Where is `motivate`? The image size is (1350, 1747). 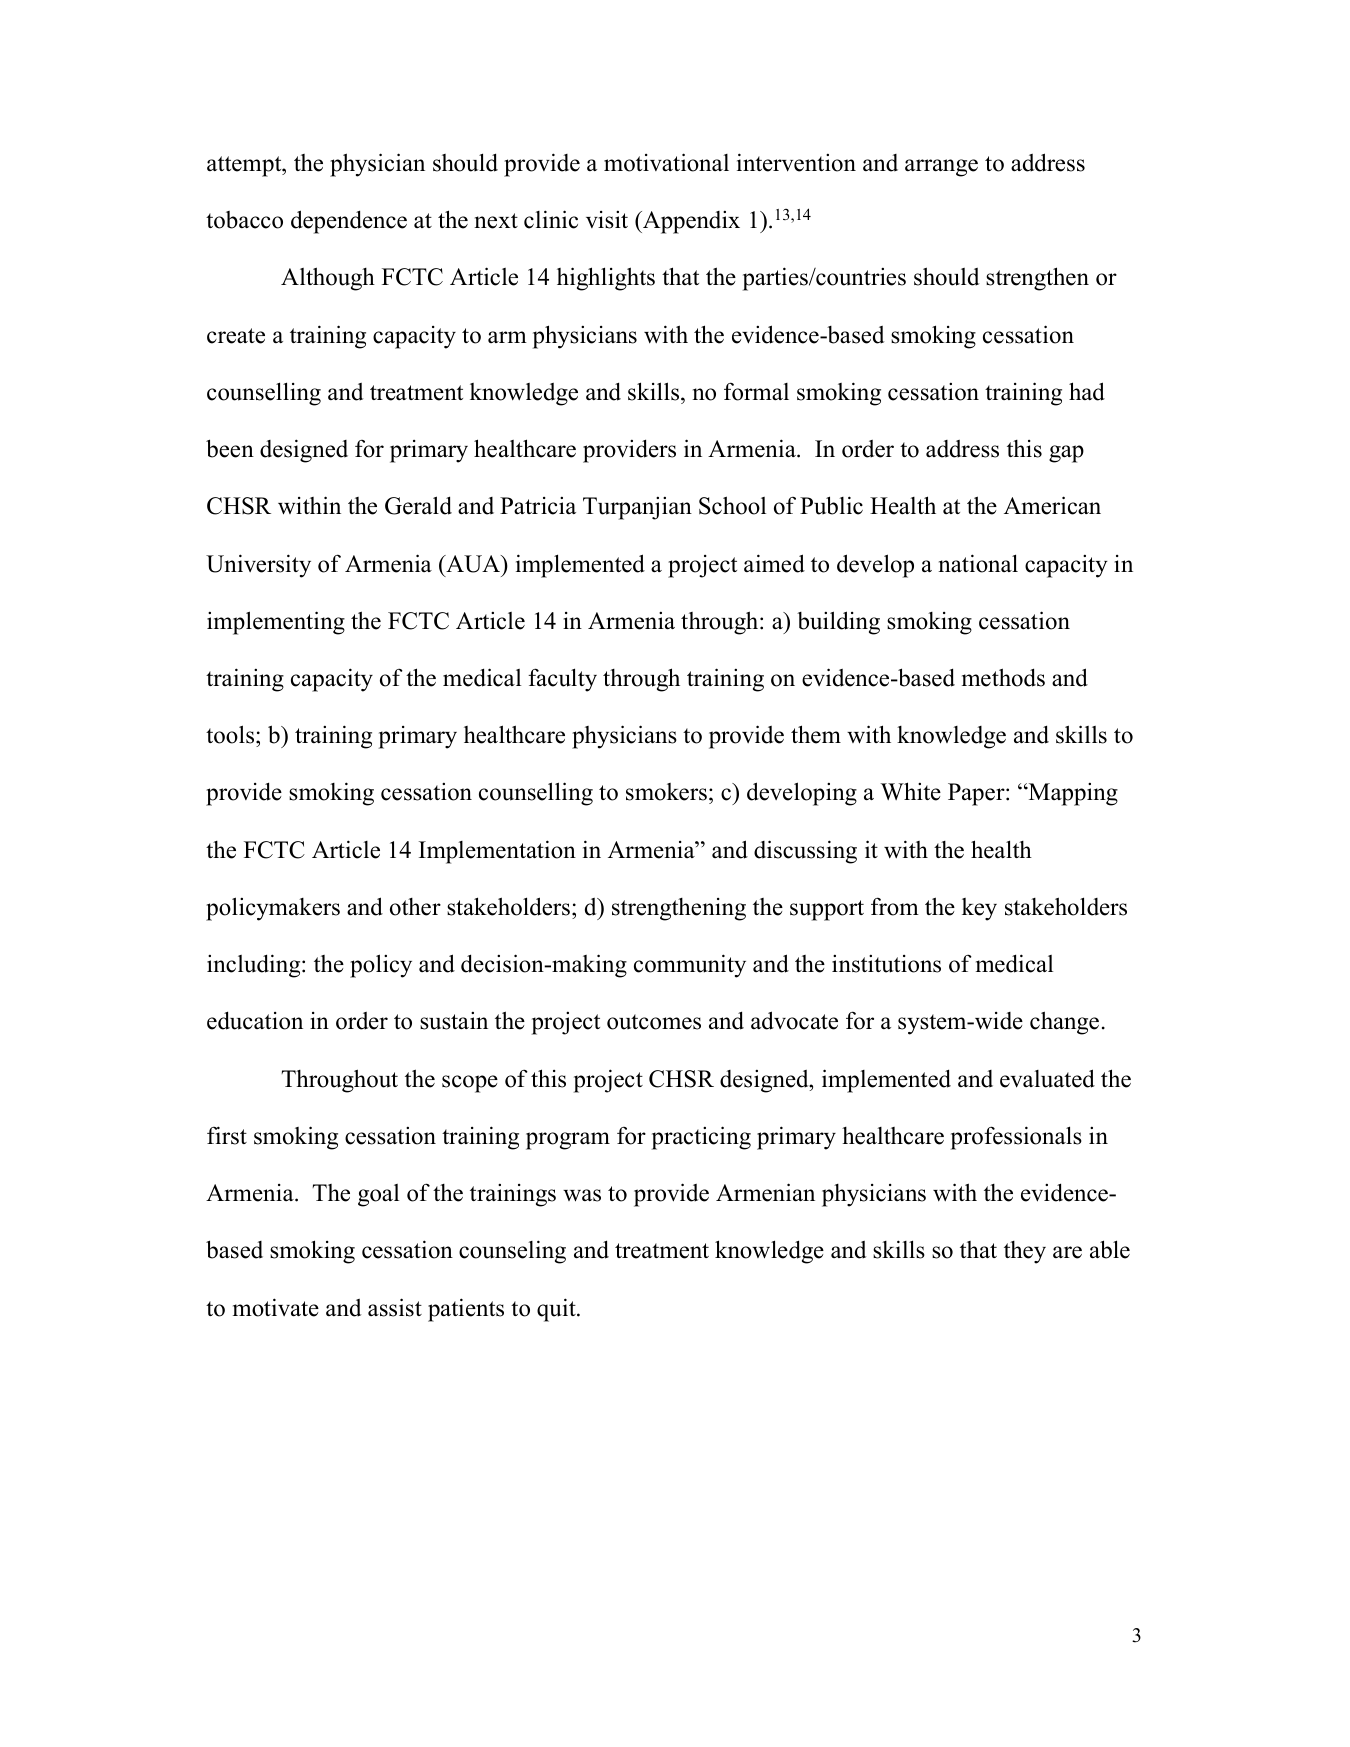
motivate is located at coordinates (276, 1307).
